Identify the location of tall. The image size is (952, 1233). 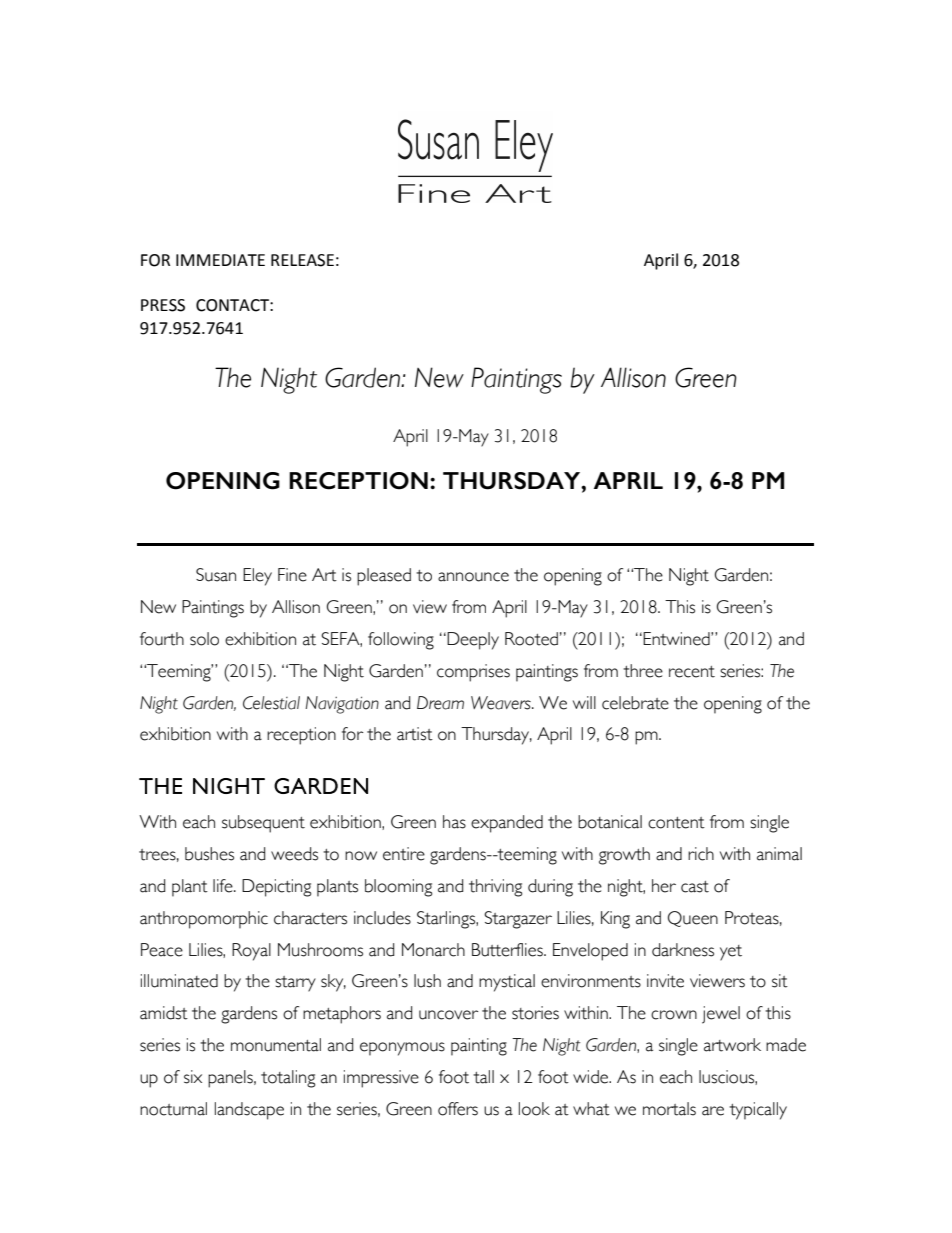
(483, 1077).
